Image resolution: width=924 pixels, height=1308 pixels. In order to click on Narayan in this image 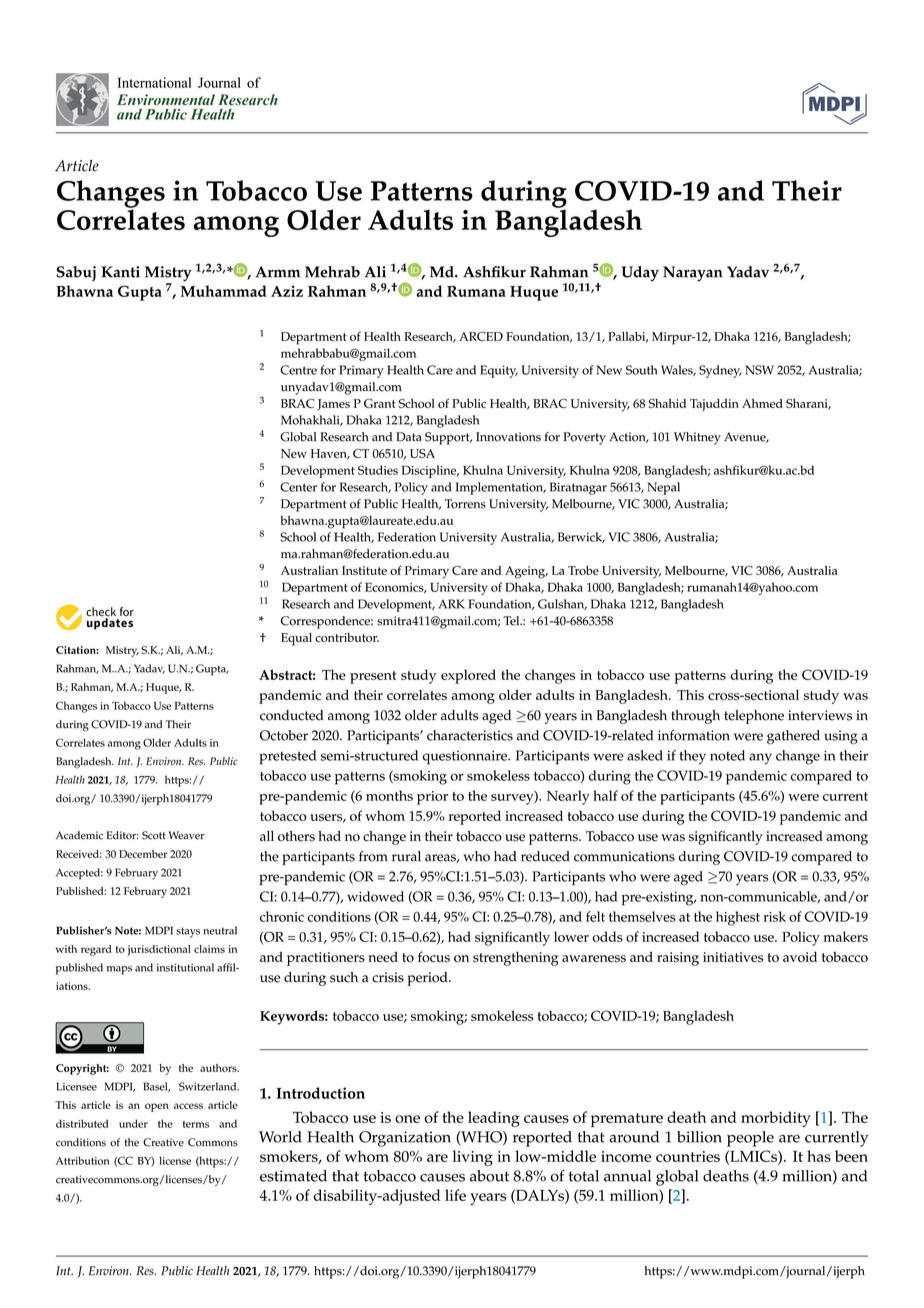, I will do `click(693, 274)`.
